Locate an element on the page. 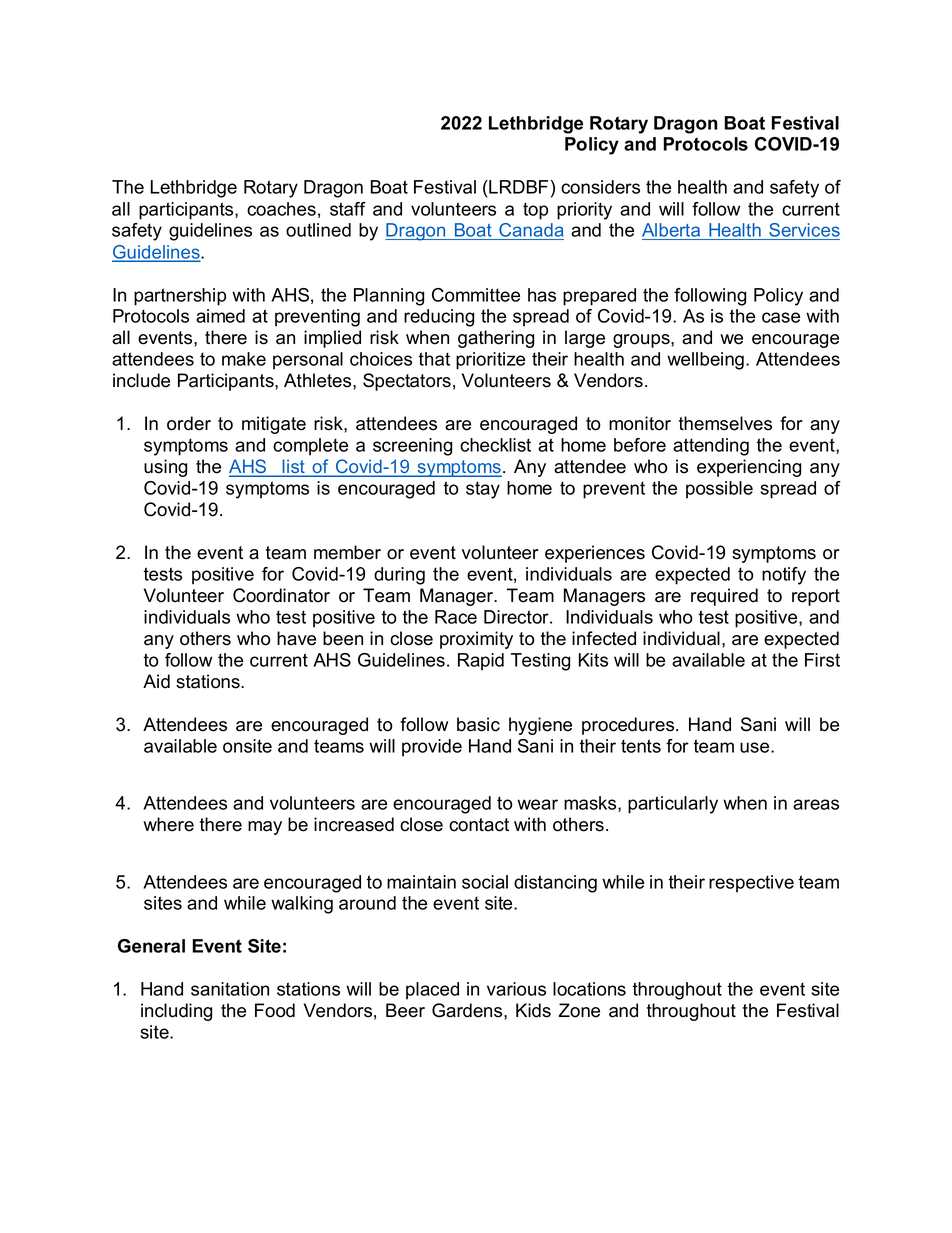 The width and height of the image is (952, 1233). may is located at coordinates (265, 828).
